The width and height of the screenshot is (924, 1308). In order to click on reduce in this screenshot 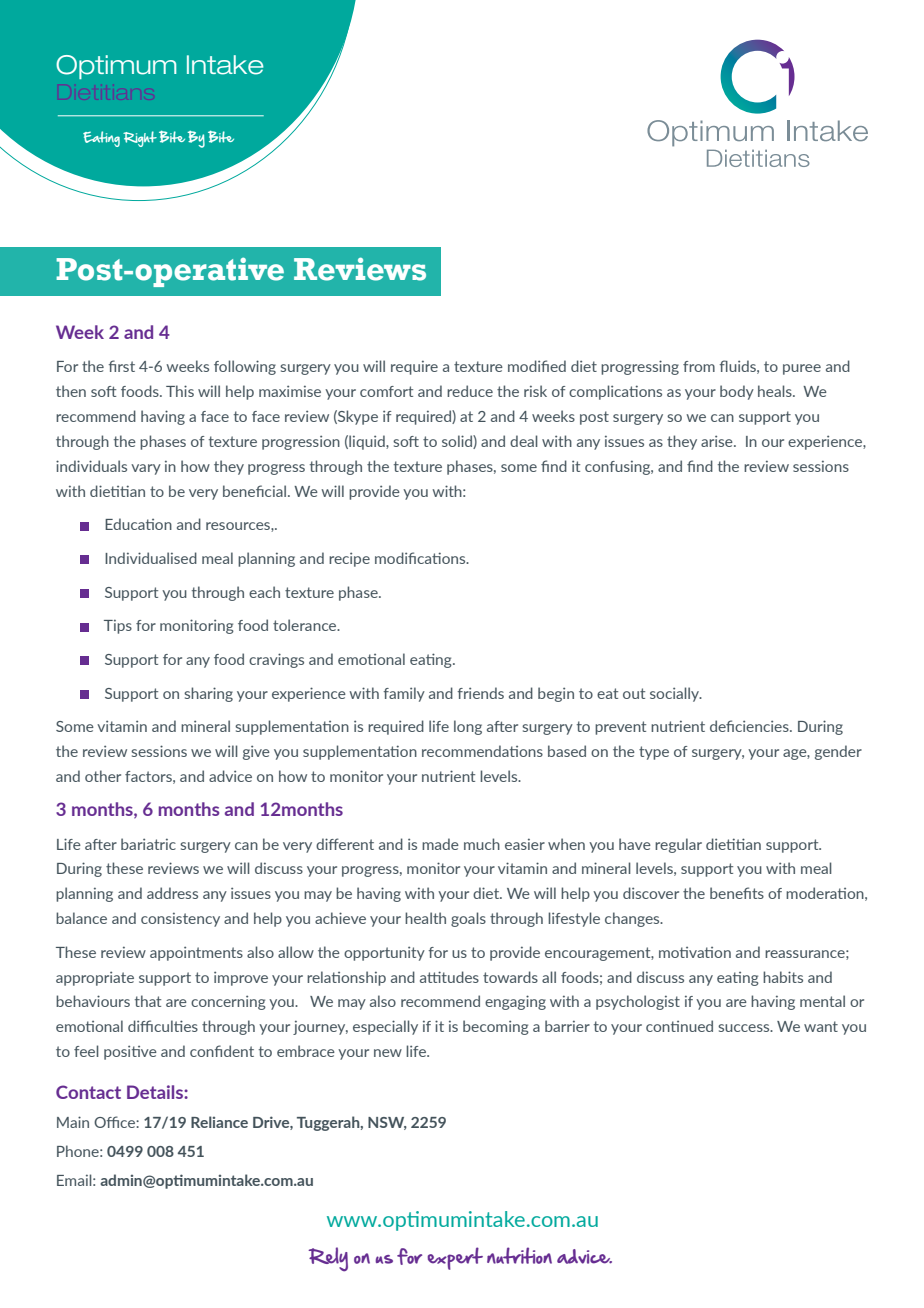, I will do `click(470, 391)`.
